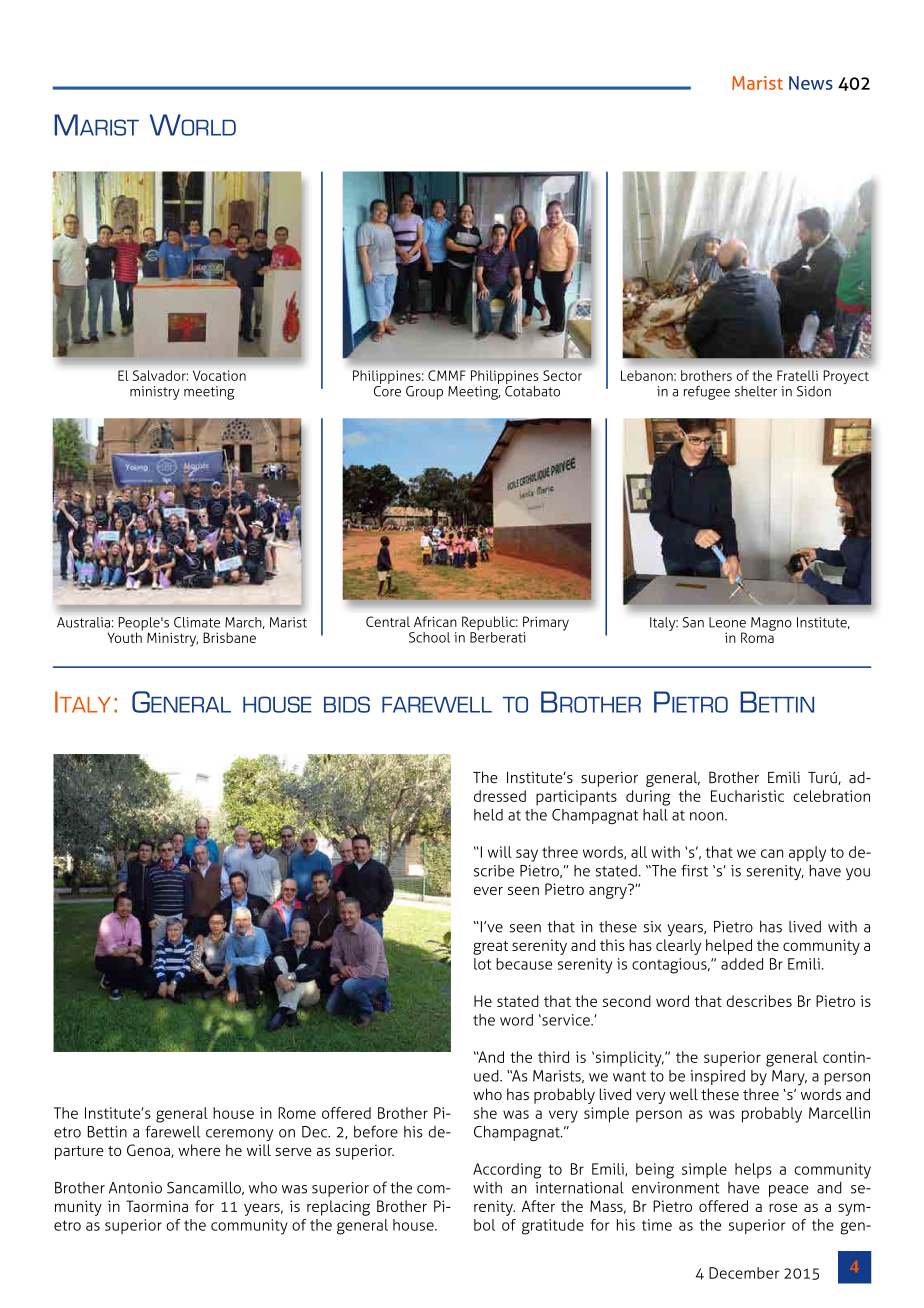 The height and width of the screenshot is (1308, 924). Describe the element at coordinates (424, 393) in the screenshot. I see `Group` at that location.
